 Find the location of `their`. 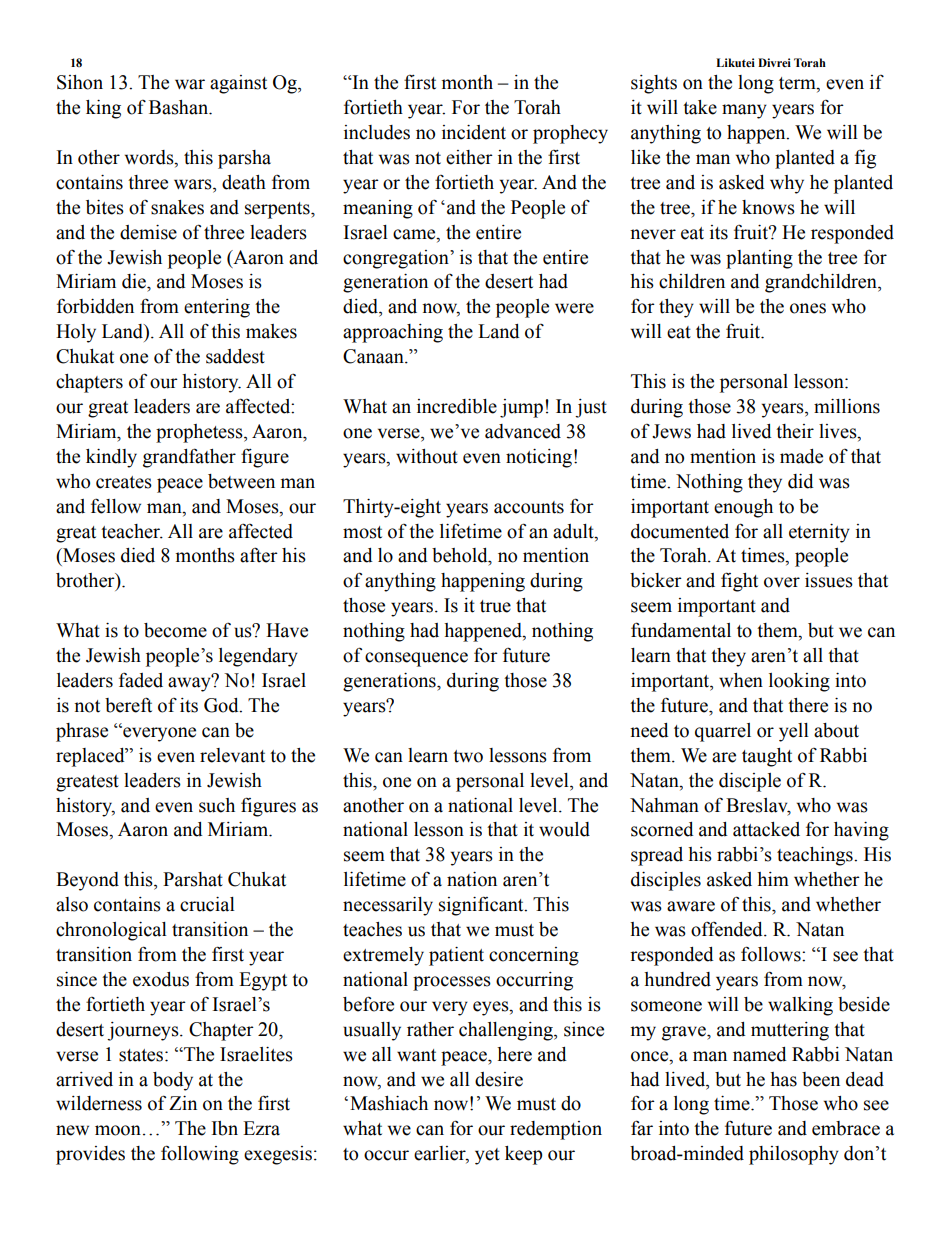

their is located at coordinates (795, 431).
